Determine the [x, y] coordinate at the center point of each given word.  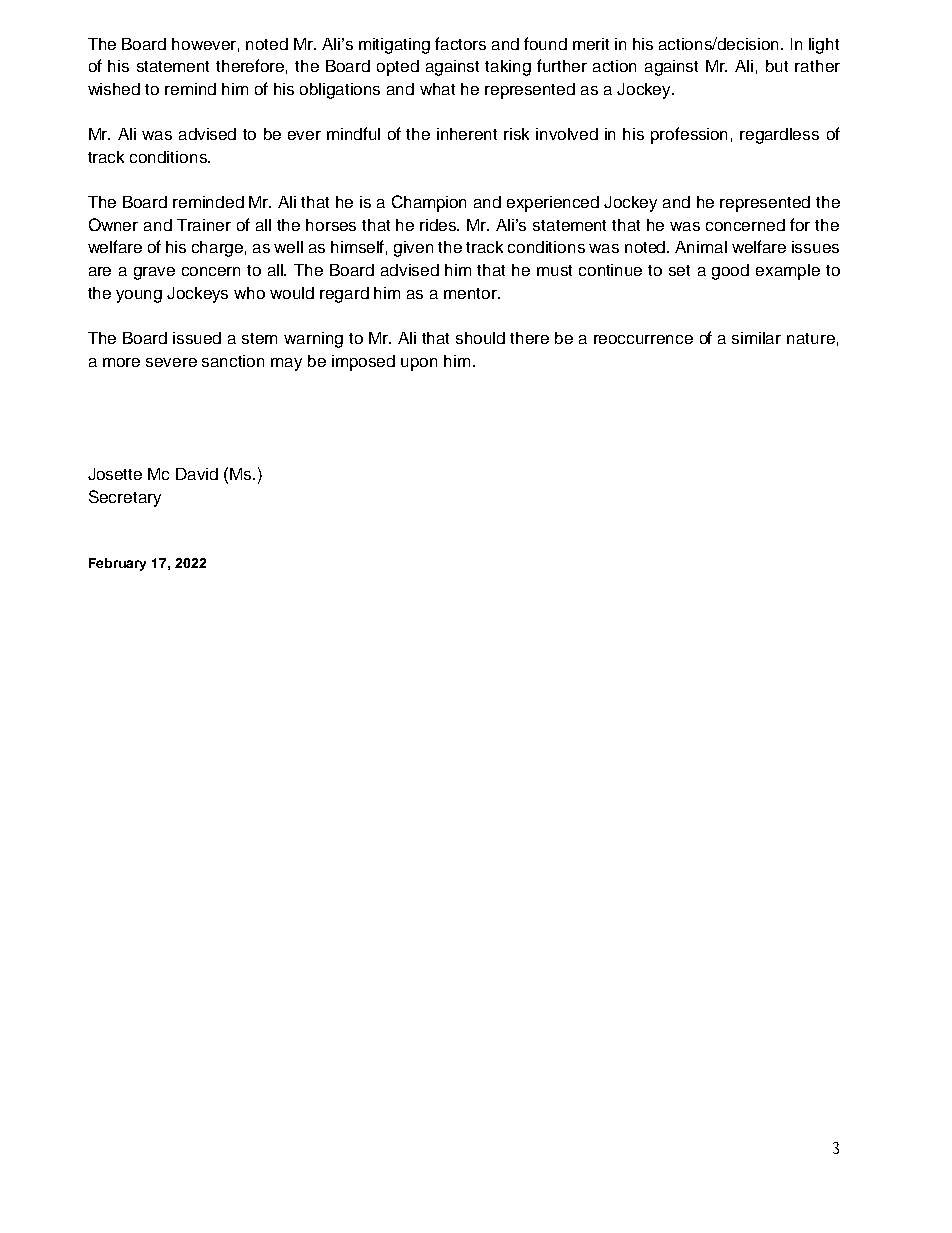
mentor [472, 293]
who [249, 293]
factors [460, 43]
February [117, 564]
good [730, 272]
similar [756, 338]
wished [114, 89]
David [197, 474]
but [777, 66]
